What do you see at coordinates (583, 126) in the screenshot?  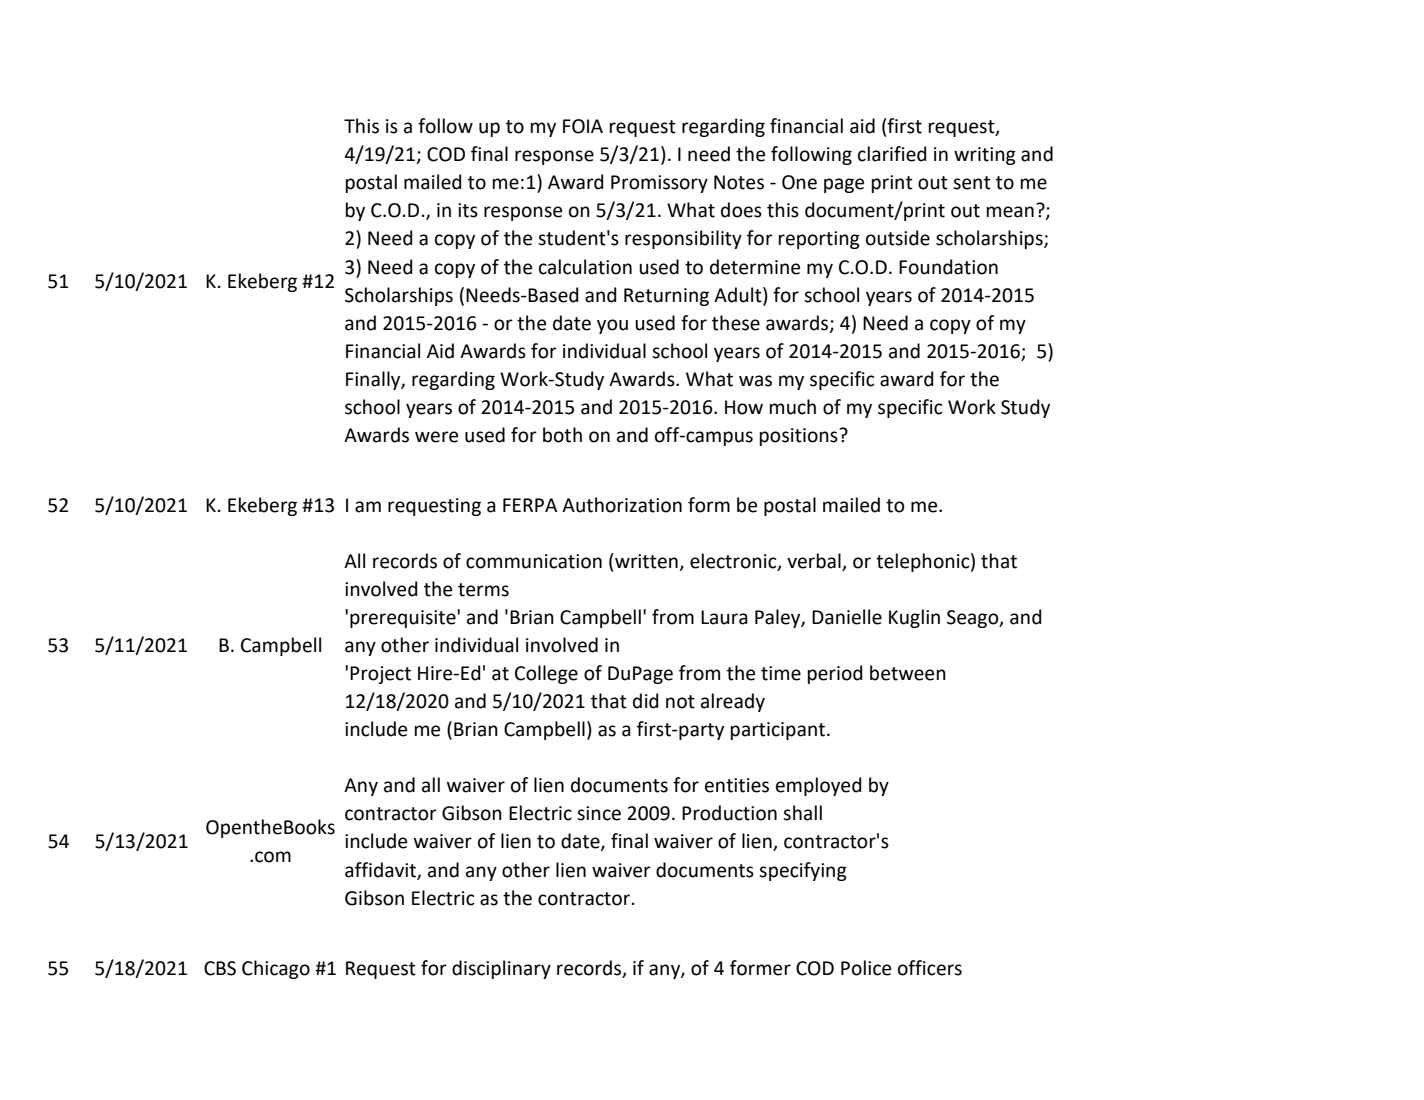 I see `FOIA` at bounding box center [583, 126].
